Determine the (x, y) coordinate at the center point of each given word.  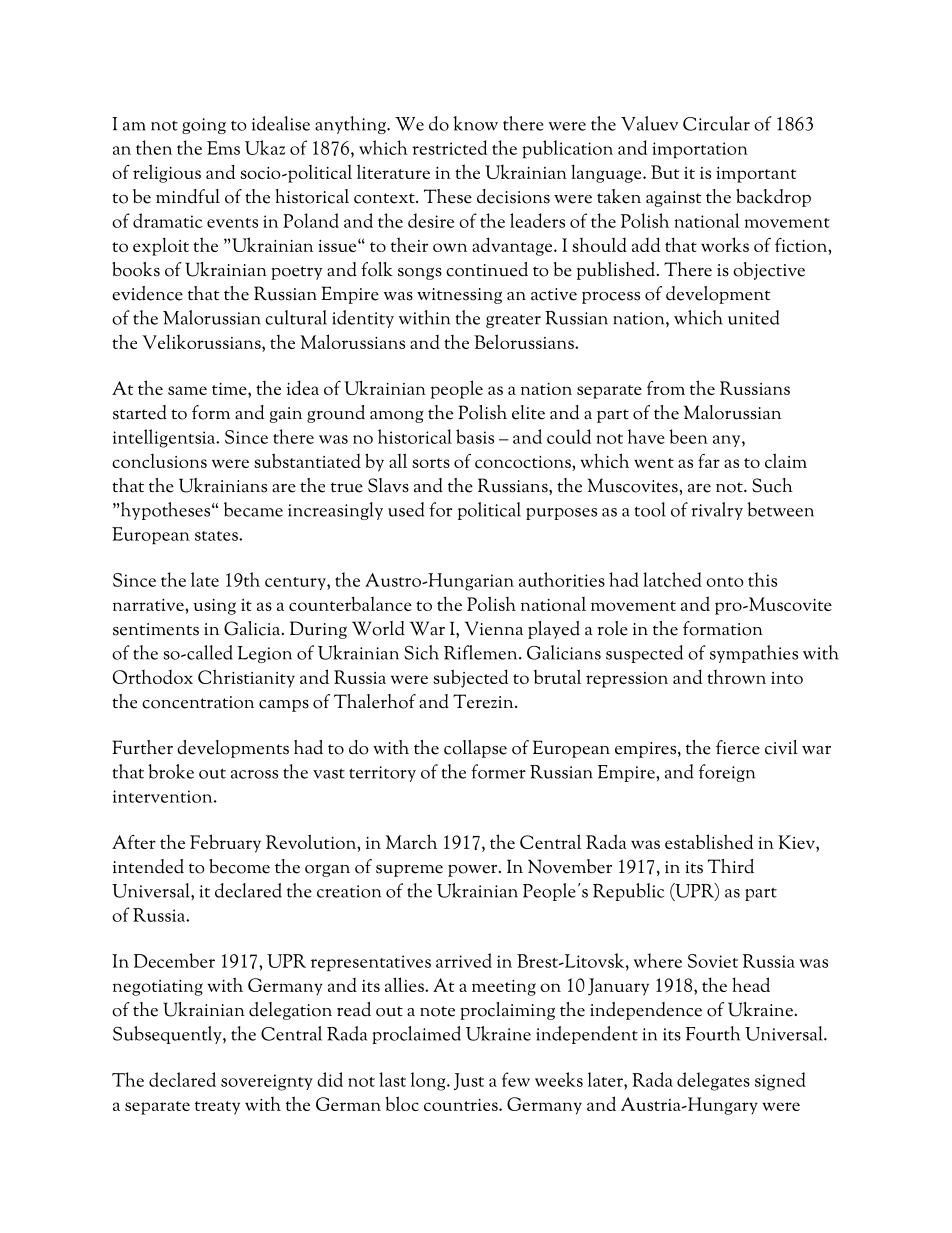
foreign (727, 773)
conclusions (159, 461)
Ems (223, 148)
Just (469, 1081)
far (709, 461)
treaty (217, 1108)
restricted (449, 147)
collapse (475, 749)
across (254, 774)
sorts (431, 463)
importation (700, 150)
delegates (713, 1081)
